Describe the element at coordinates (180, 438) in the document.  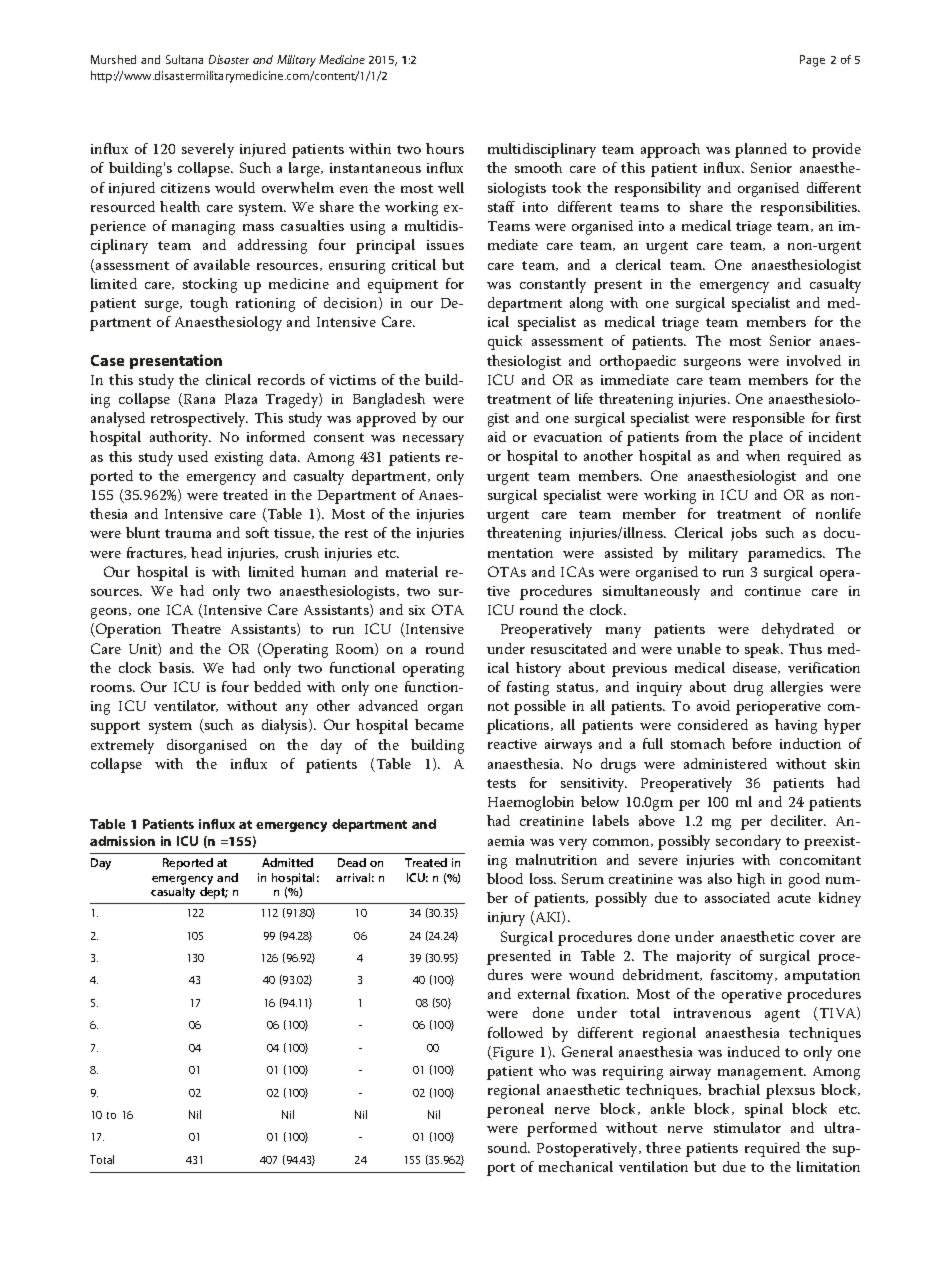
I see `authority` at that location.
